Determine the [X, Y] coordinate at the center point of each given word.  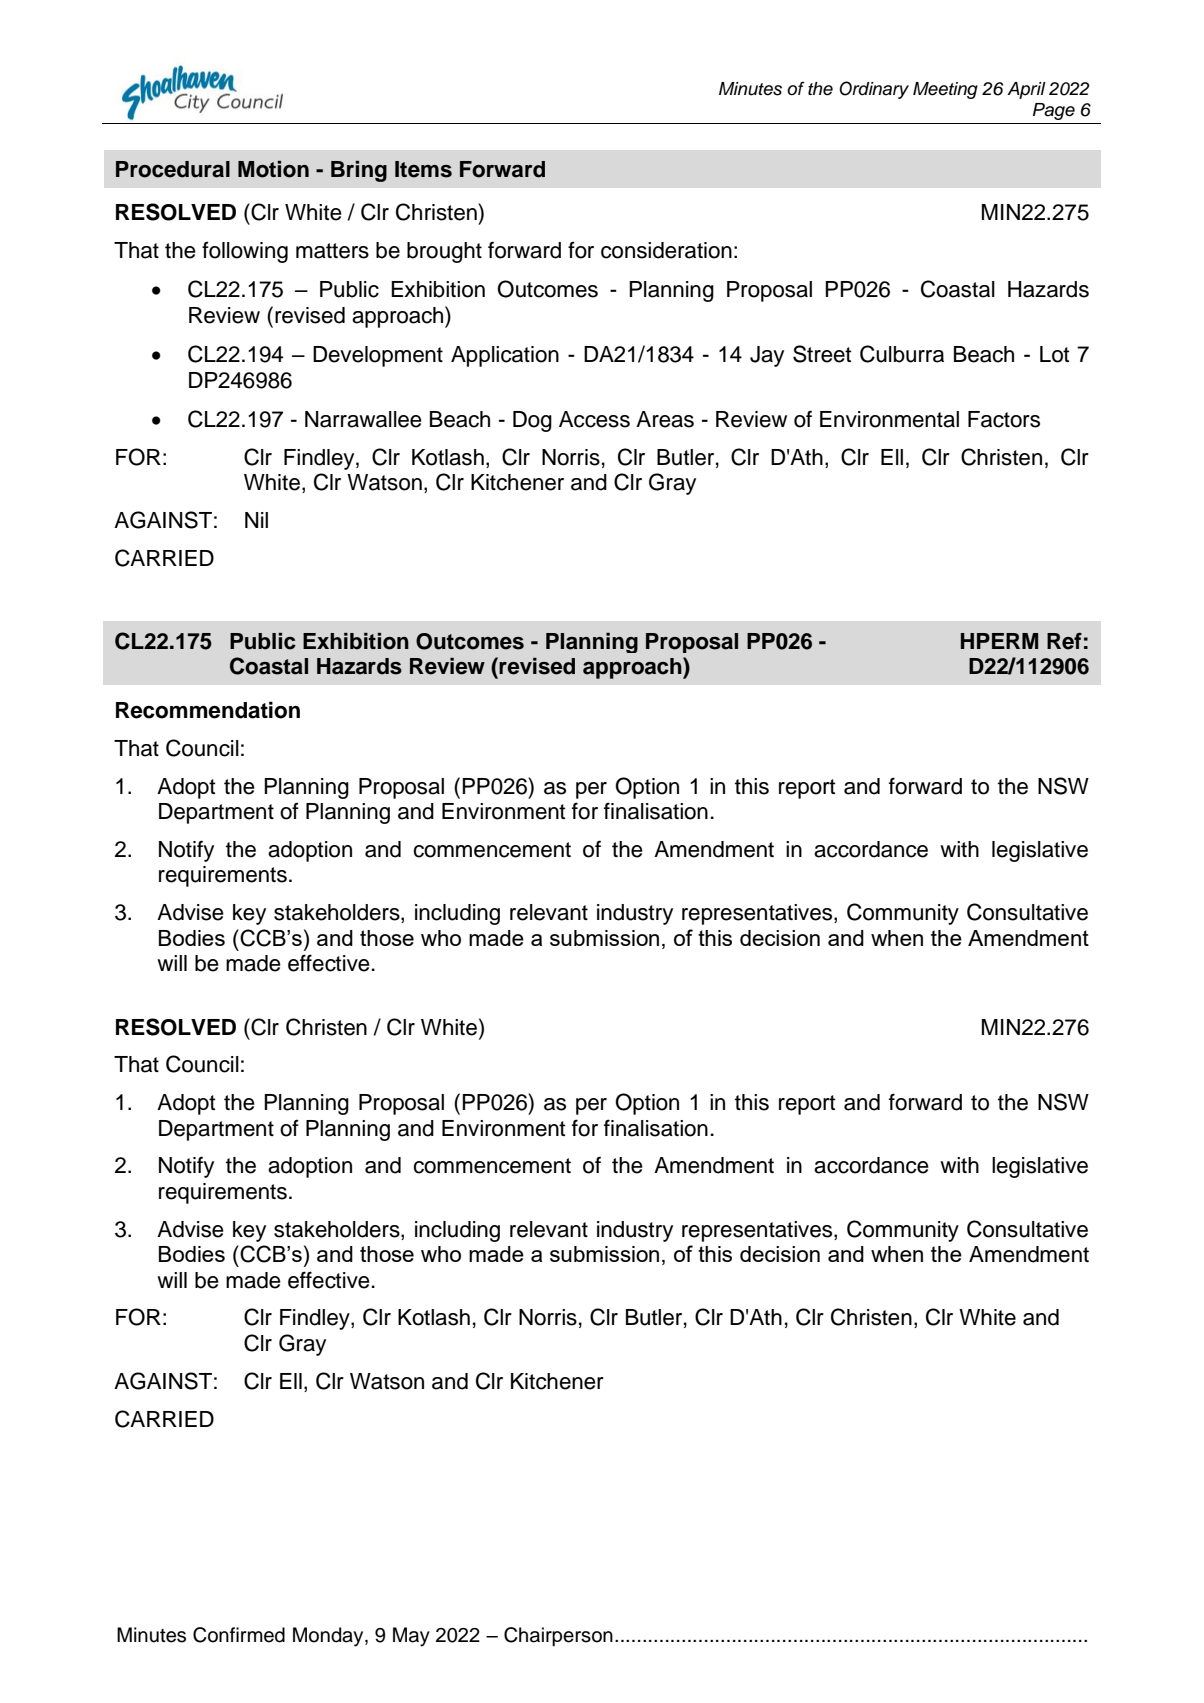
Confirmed [239, 1635]
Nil [256, 520]
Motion [273, 169]
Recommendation [208, 710]
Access [594, 419]
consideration [666, 250]
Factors [1004, 419]
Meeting [945, 90]
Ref [1064, 641]
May [411, 1637]
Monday [329, 1637]
